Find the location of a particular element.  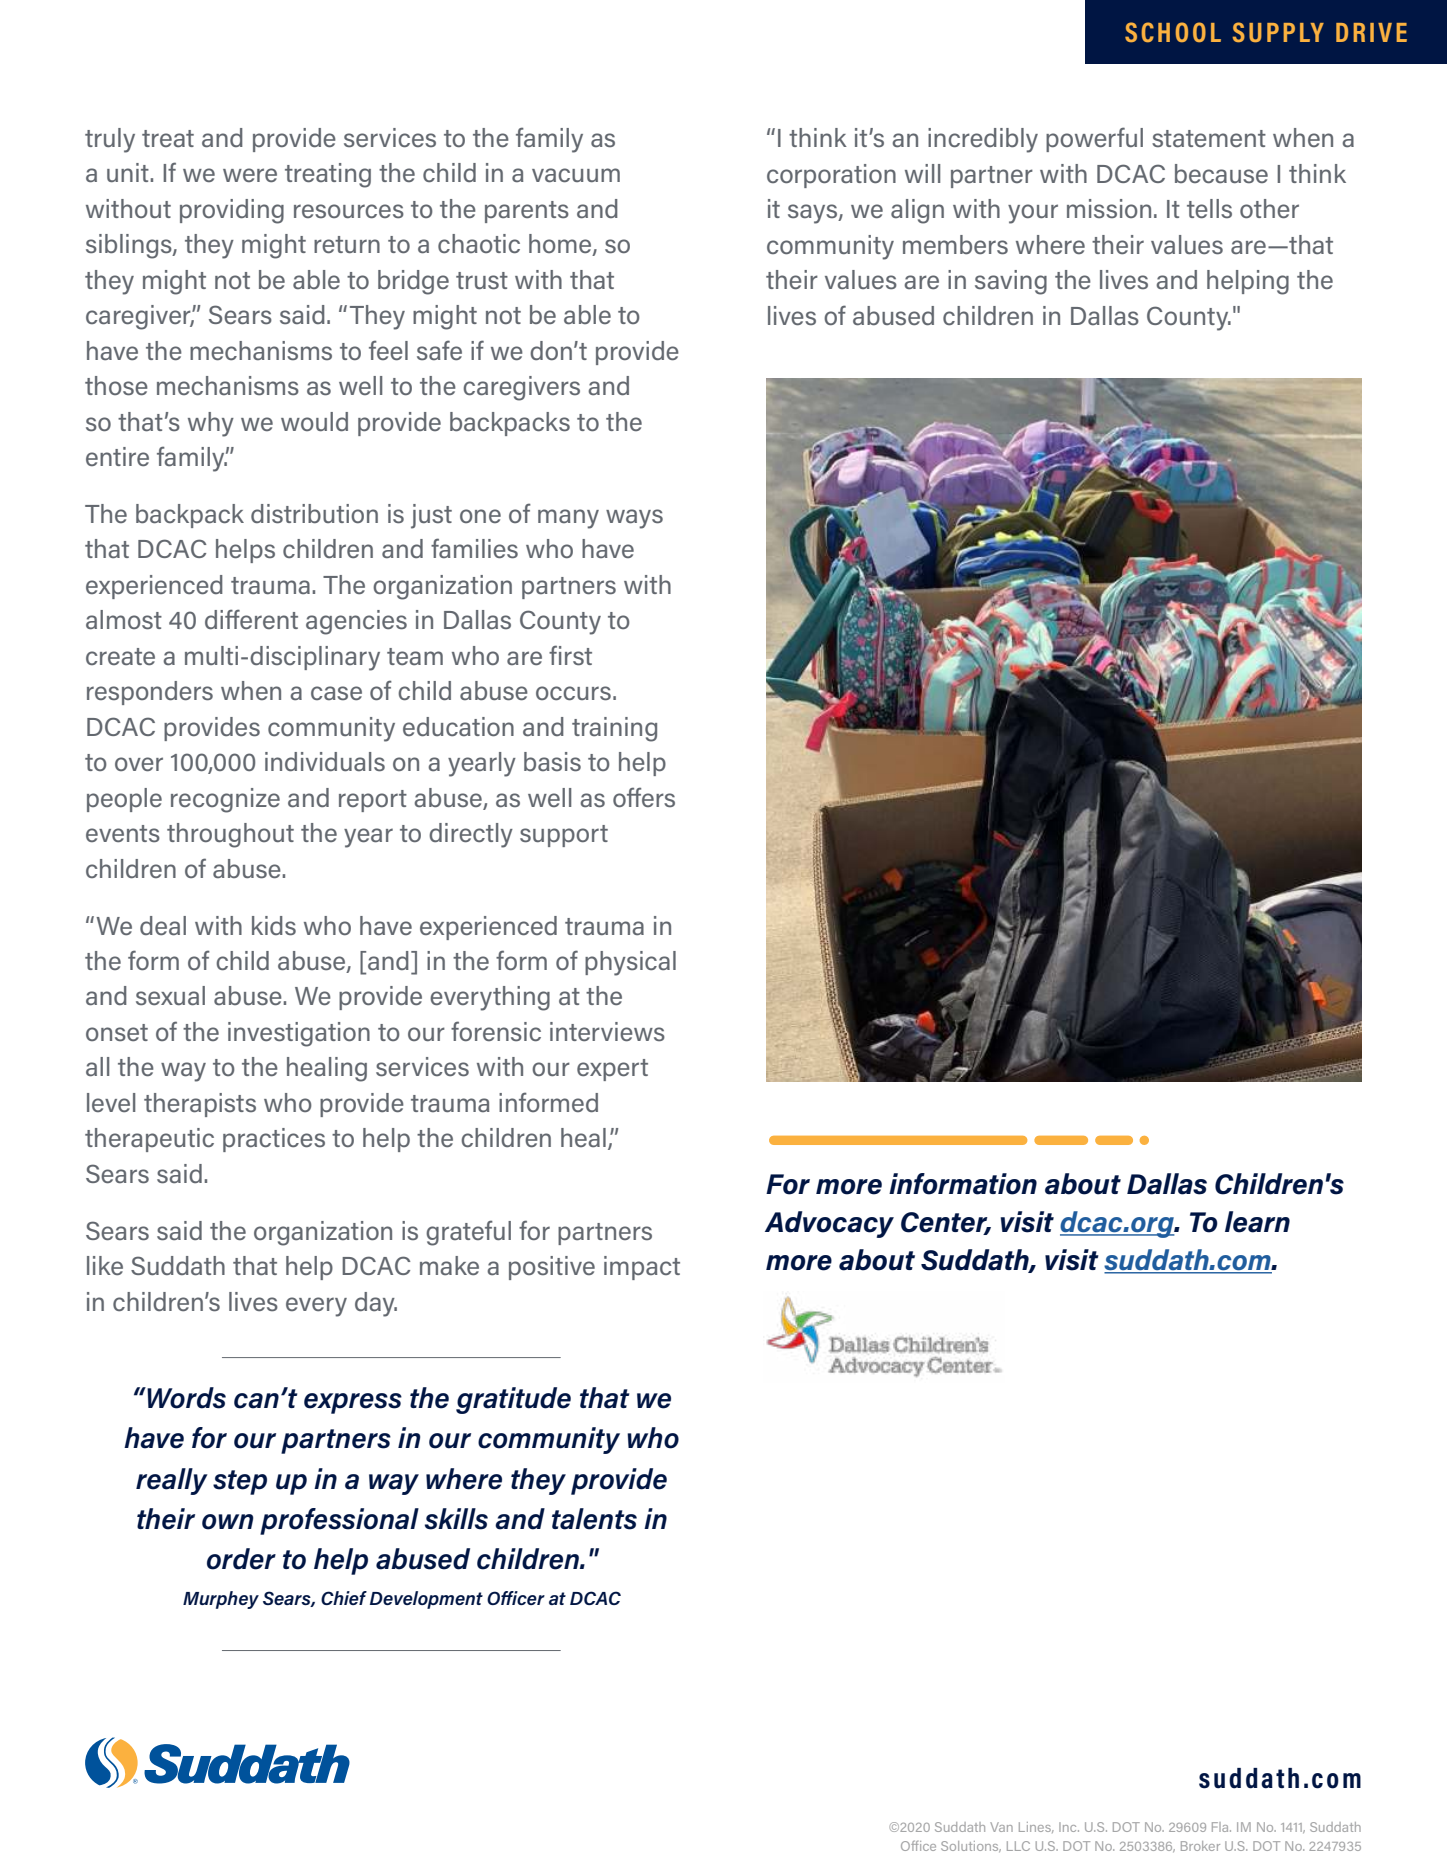

saving is located at coordinates (1011, 282).
